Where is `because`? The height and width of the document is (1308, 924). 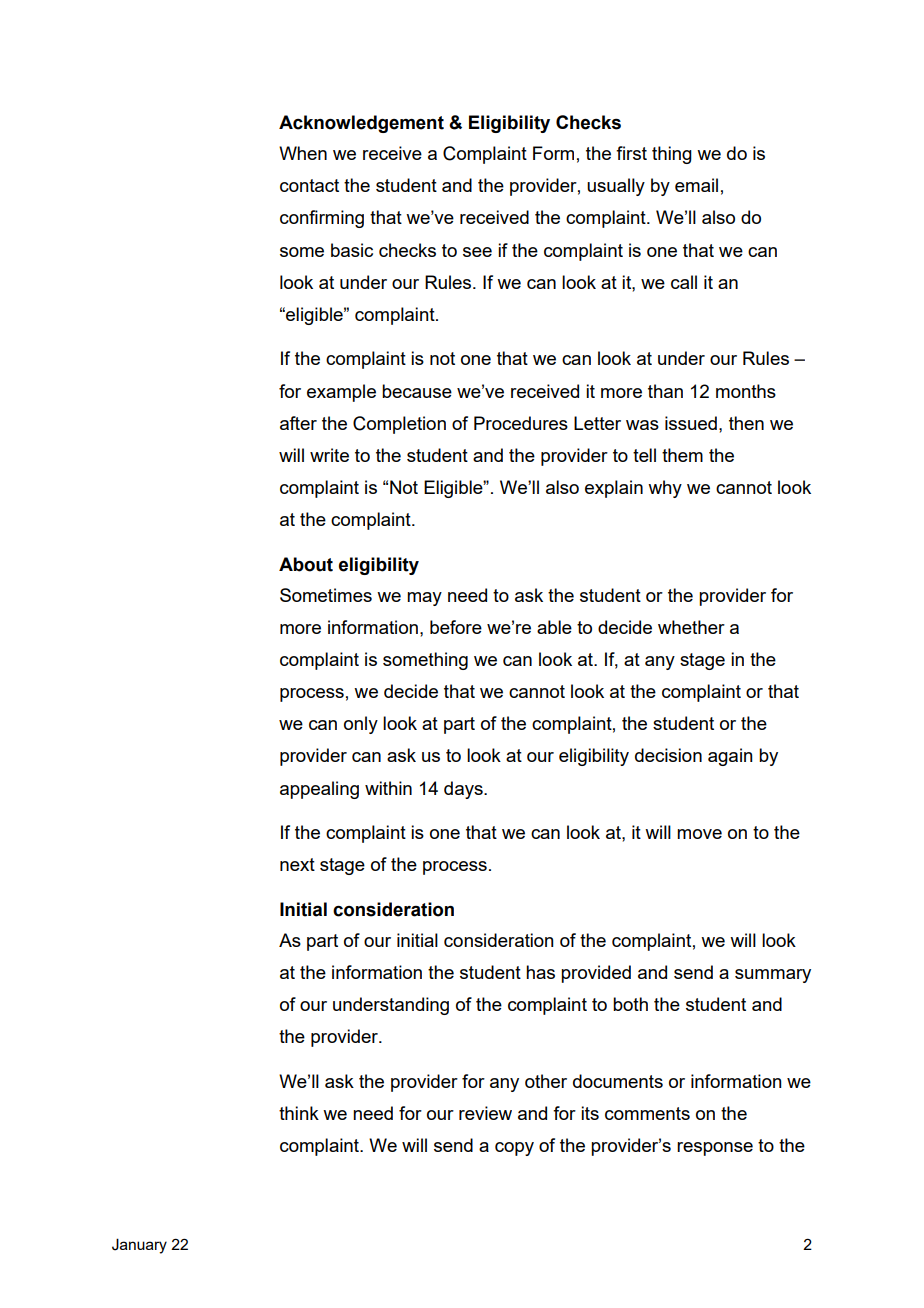
because is located at coordinates (417, 391).
